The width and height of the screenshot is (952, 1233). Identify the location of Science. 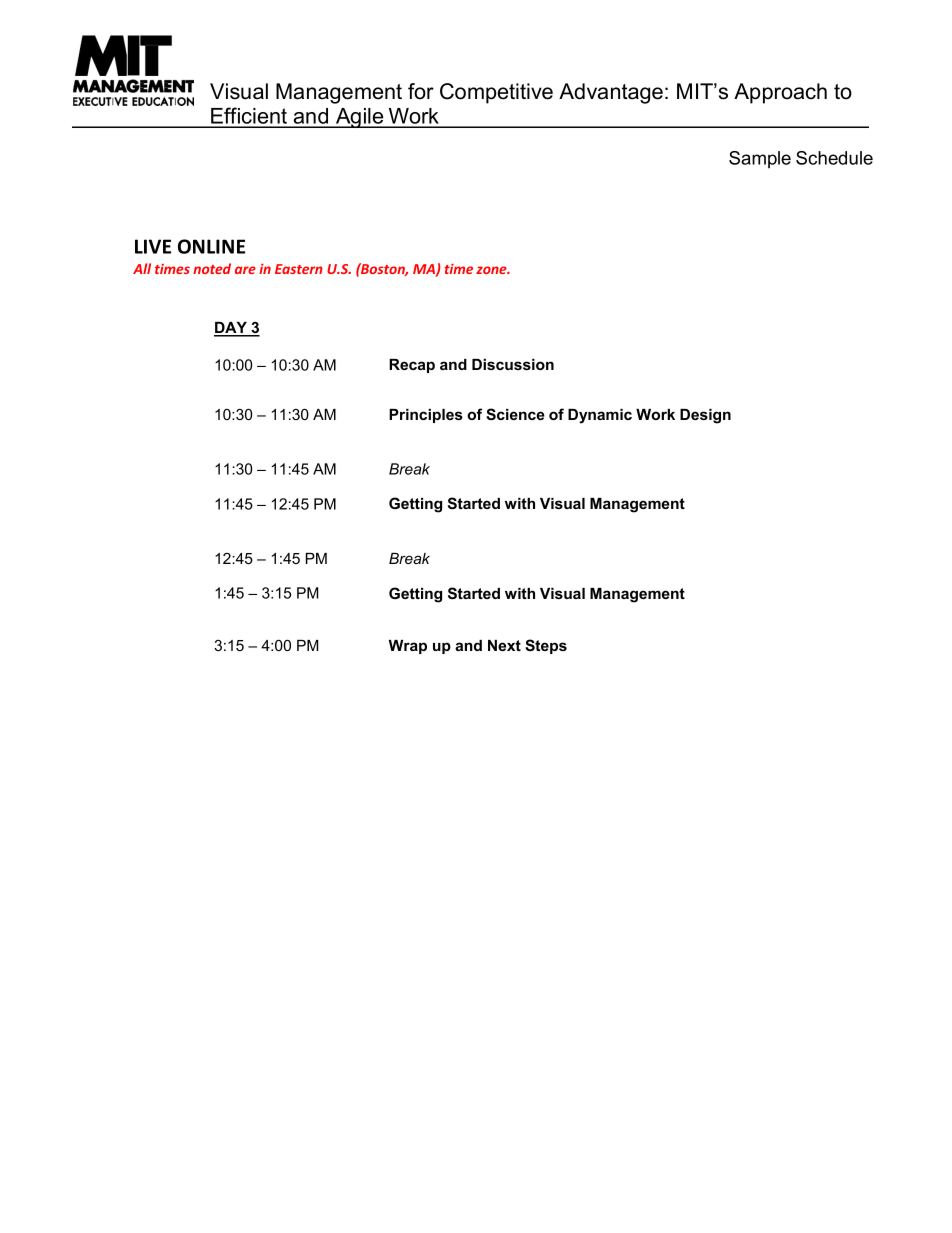
(515, 414).
